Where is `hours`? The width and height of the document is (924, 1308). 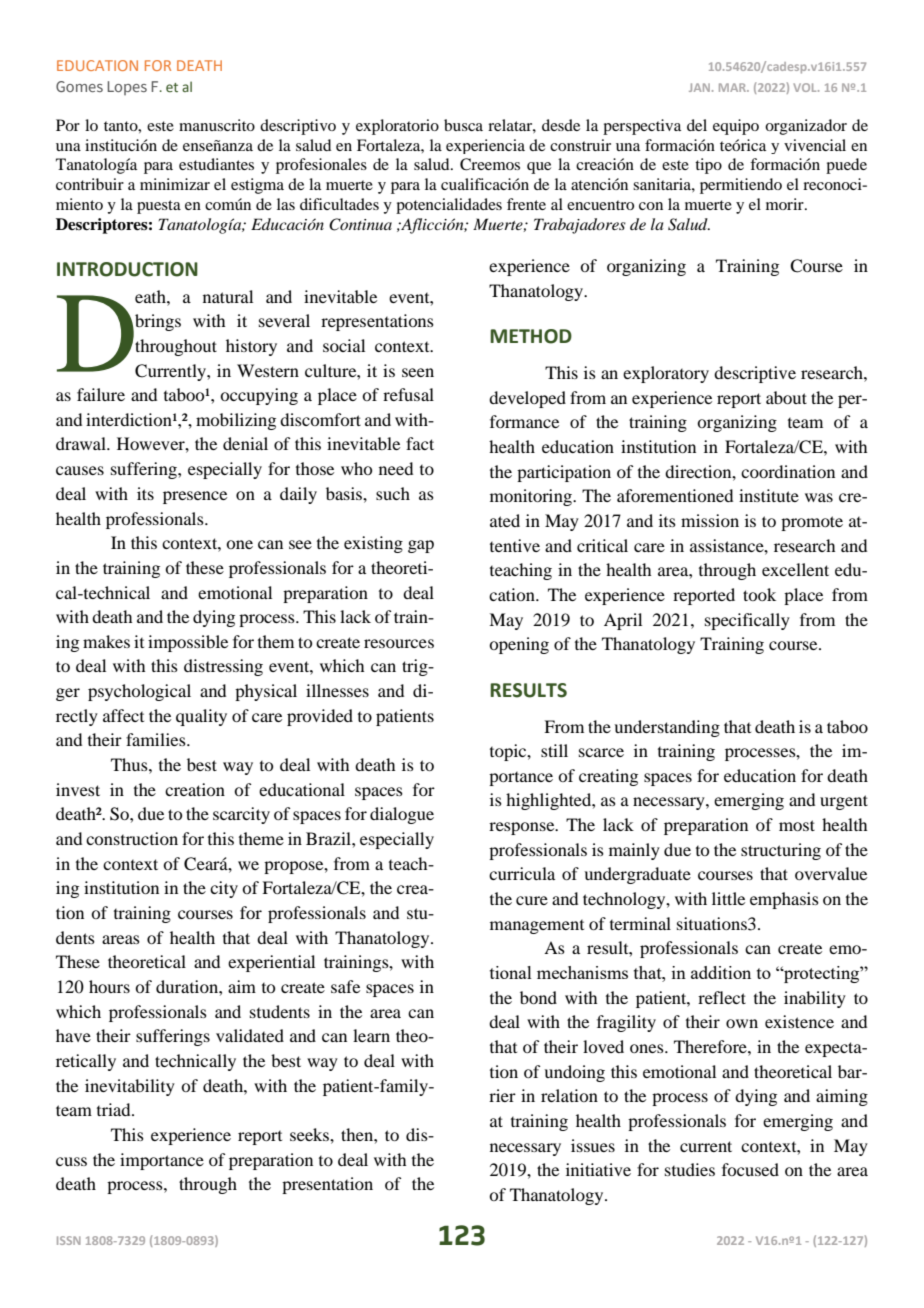
hours is located at coordinates (109, 986).
